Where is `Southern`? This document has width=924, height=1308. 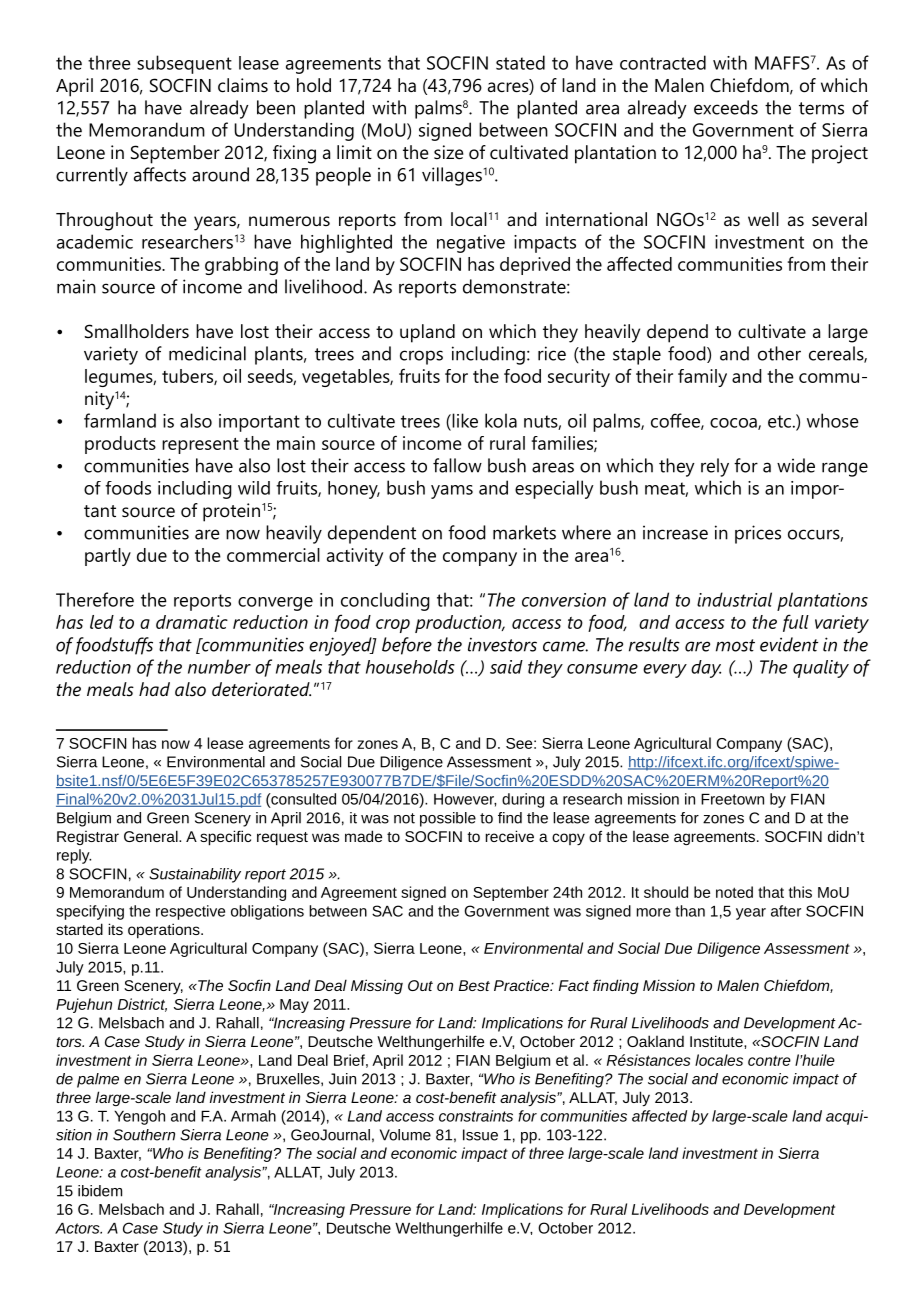
Southern is located at coordinates (144, 1135).
